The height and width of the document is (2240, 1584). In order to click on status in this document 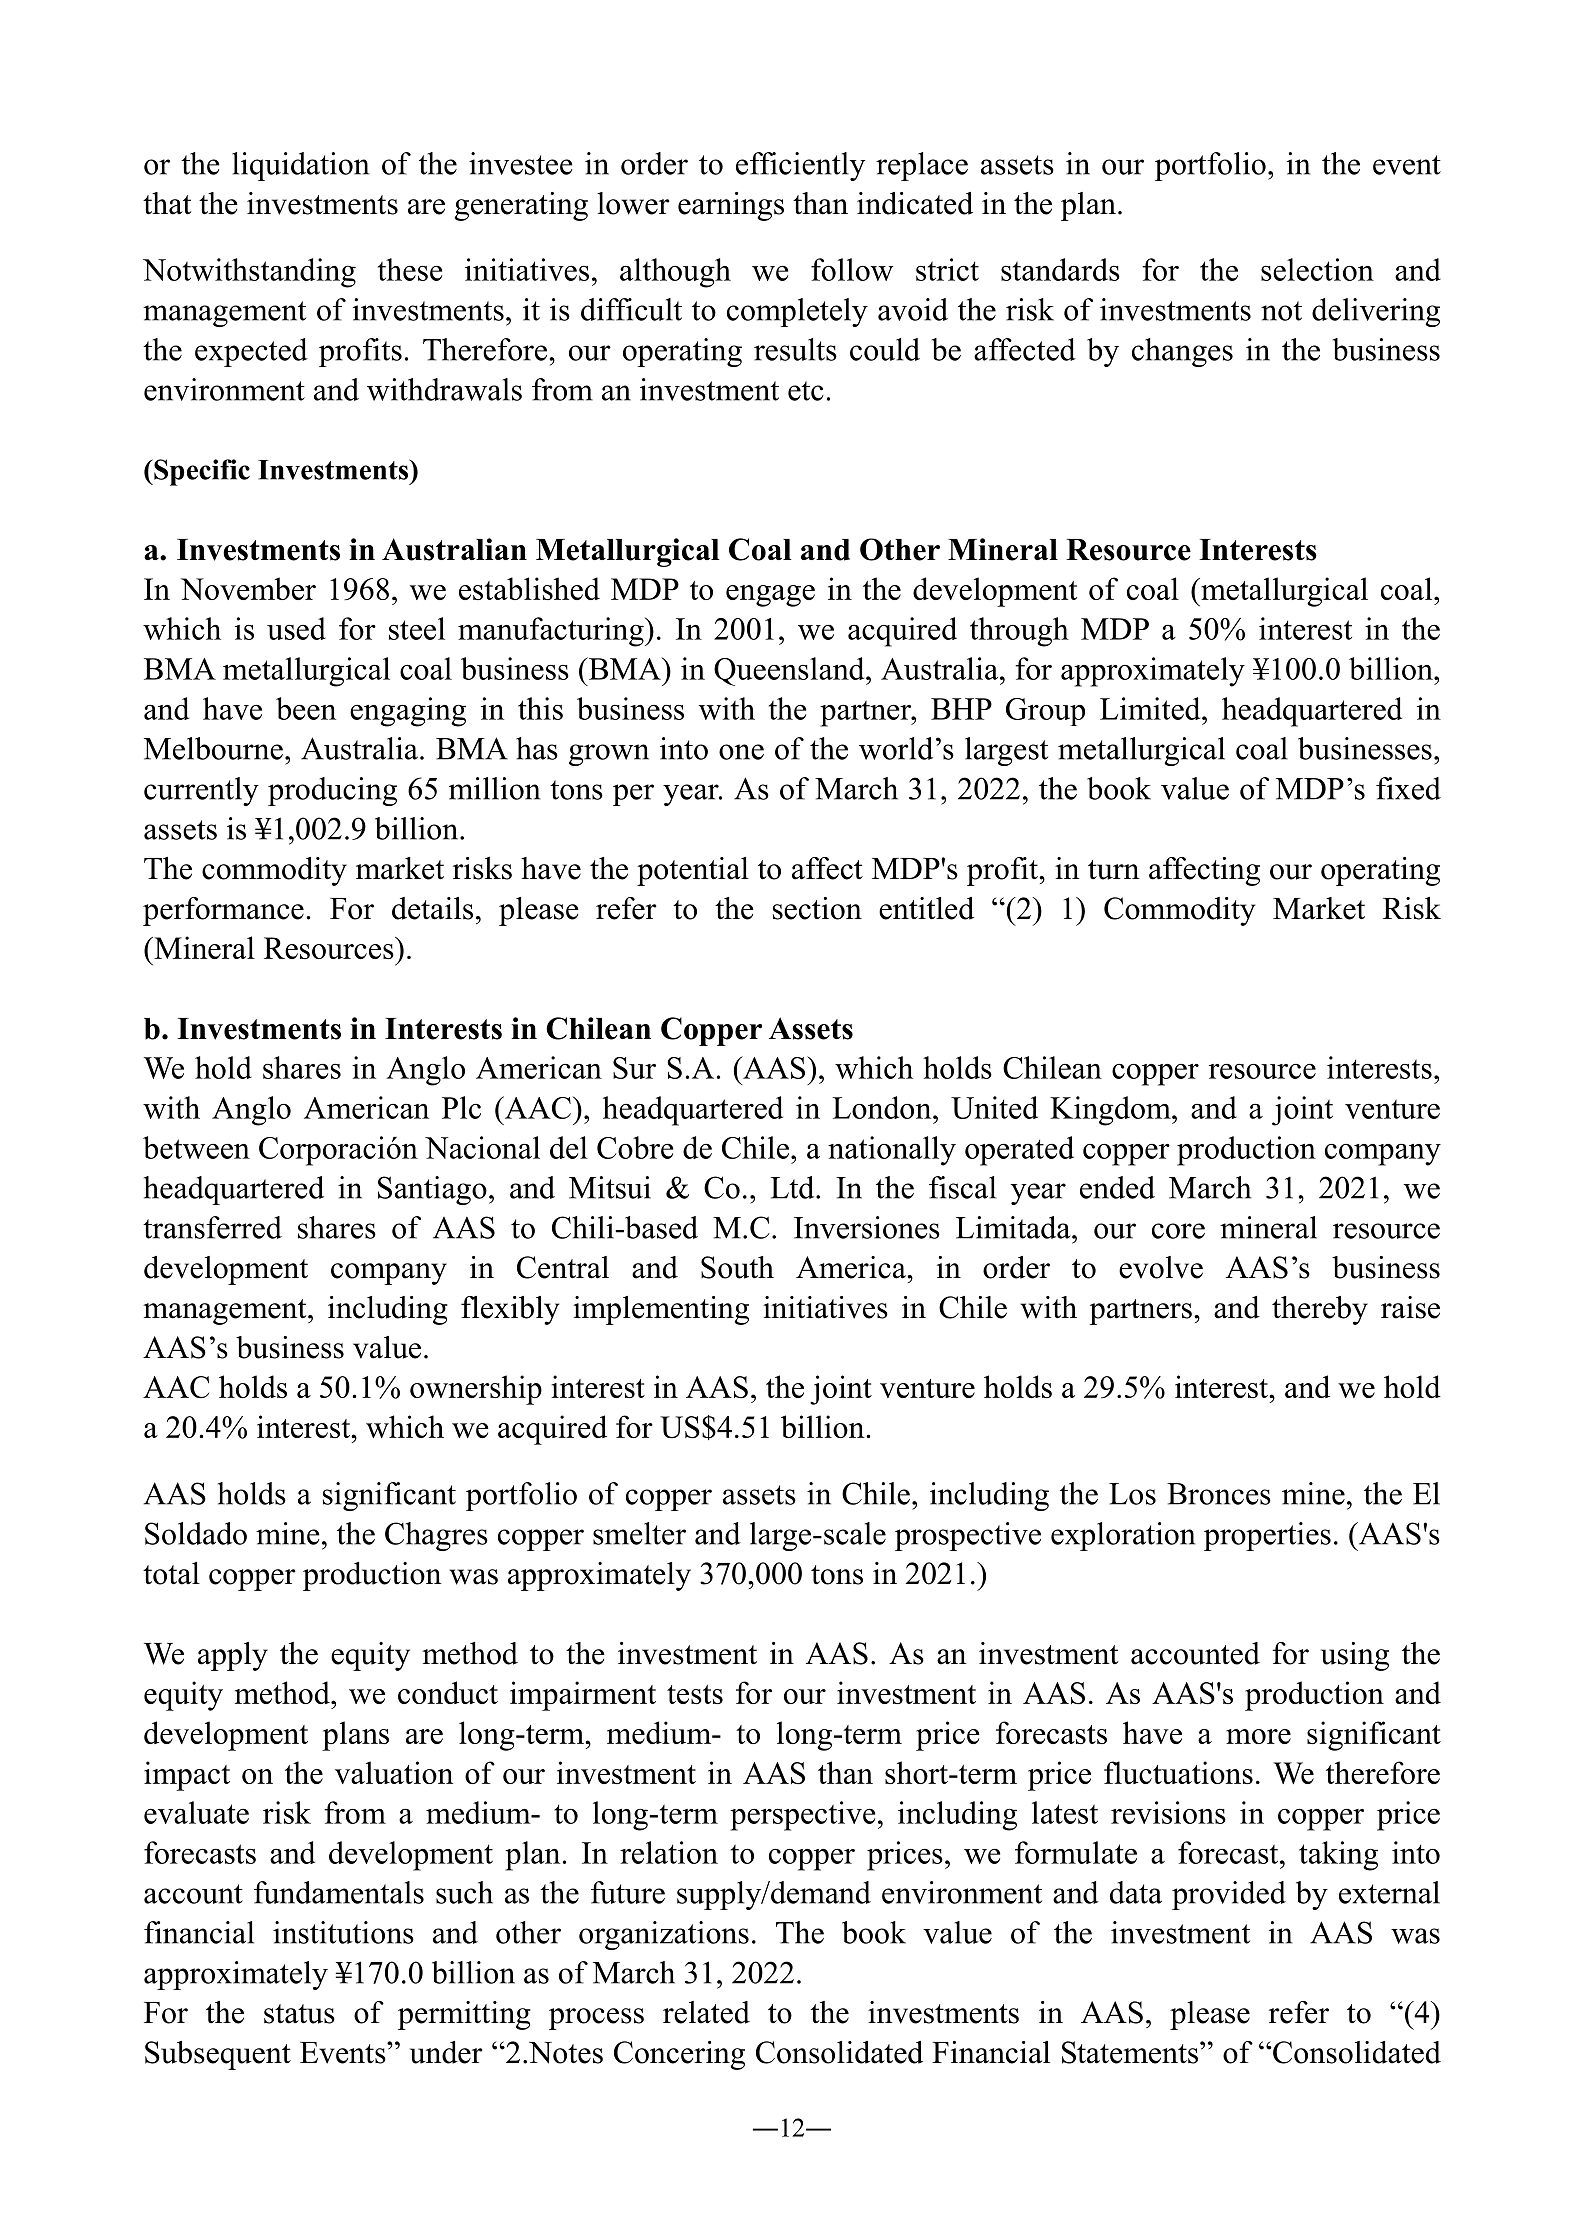, I will do `click(299, 2014)`.
